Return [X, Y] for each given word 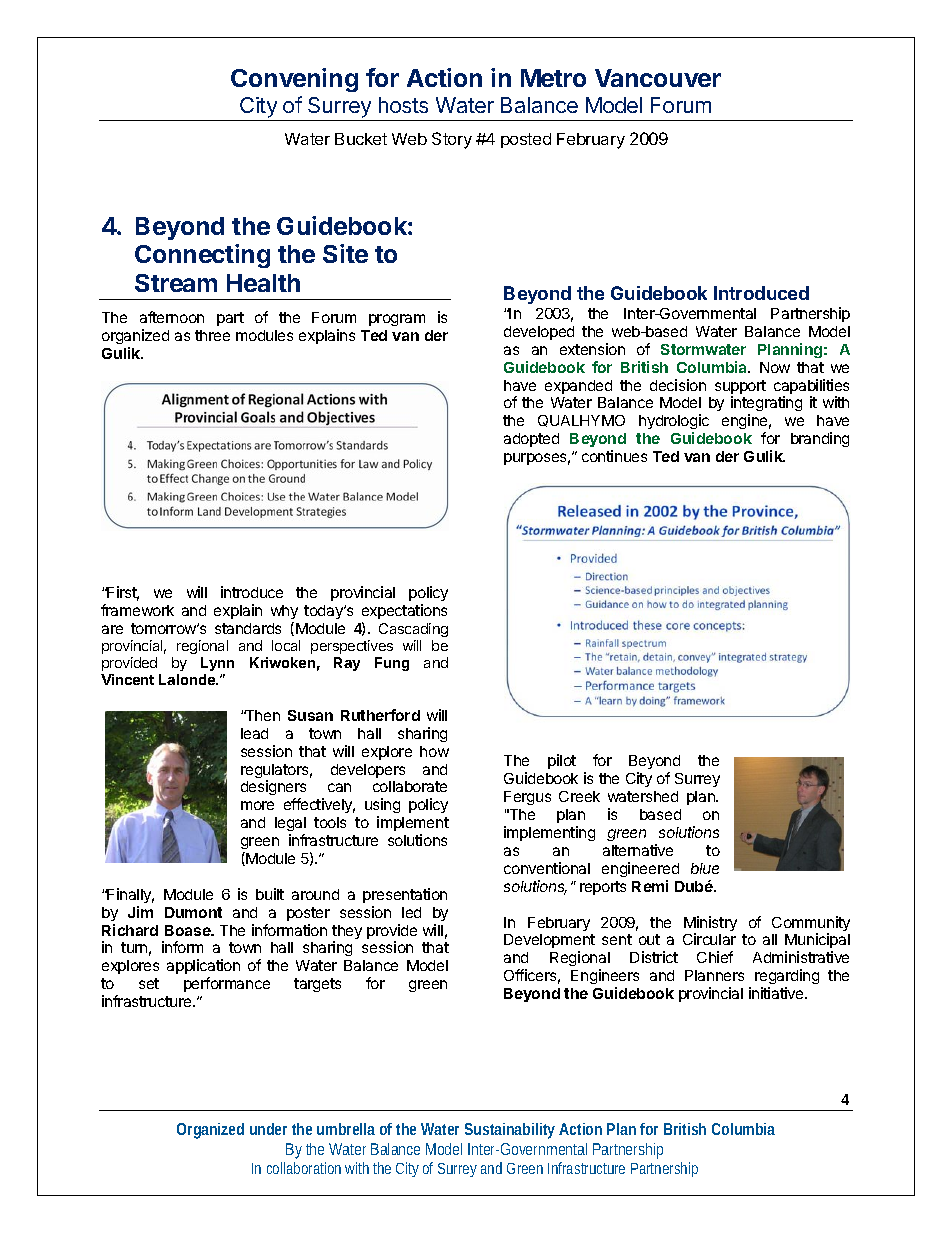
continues [614, 456]
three [212, 335]
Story [452, 140]
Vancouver [658, 78]
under [268, 1129]
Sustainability [510, 1131]
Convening [294, 80]
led [411, 912]
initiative [777, 993]
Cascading [413, 630]
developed [539, 333]
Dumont [193, 912]
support [740, 388]
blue [705, 868]
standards [248, 628]
